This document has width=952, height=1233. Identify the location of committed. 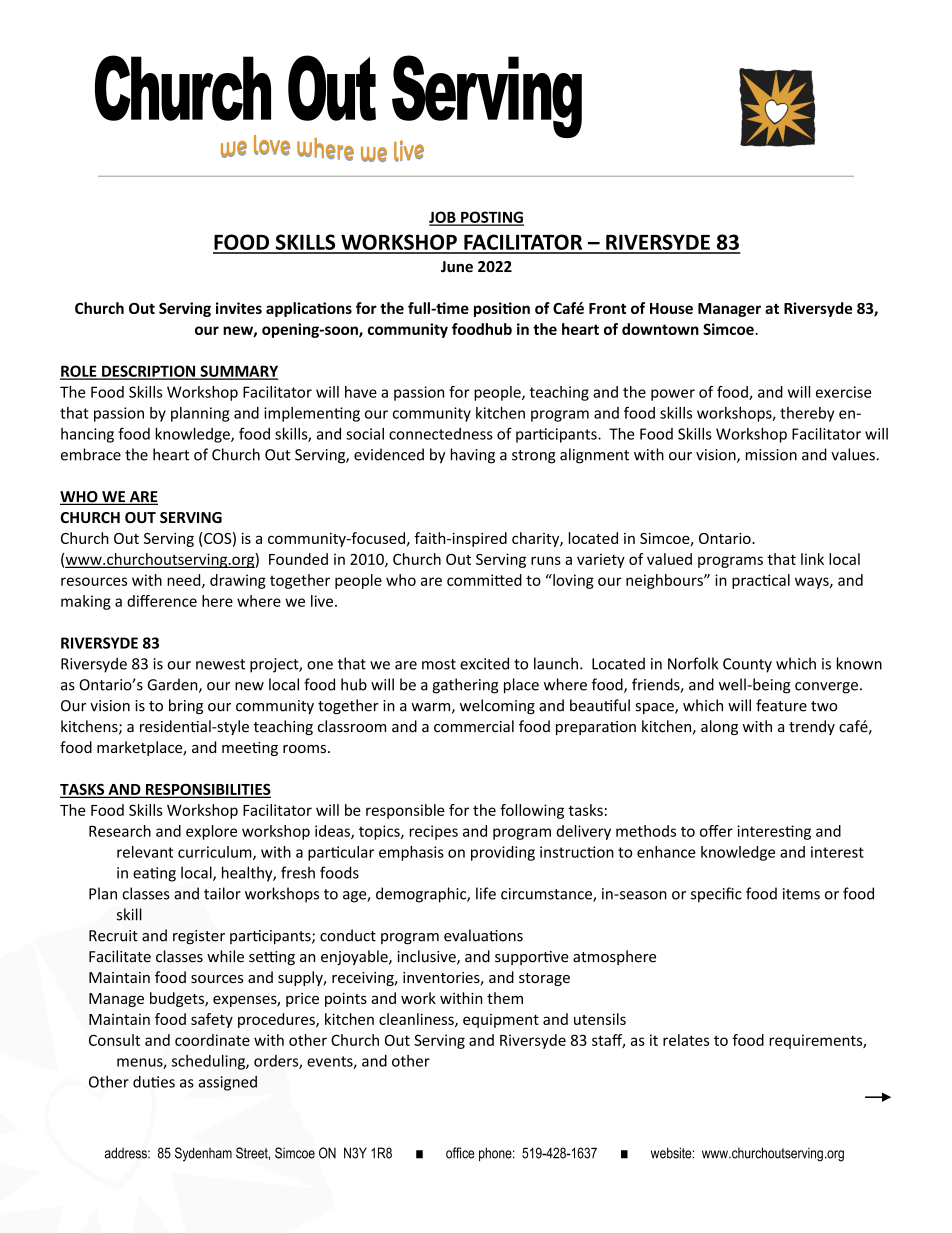
(484, 580).
